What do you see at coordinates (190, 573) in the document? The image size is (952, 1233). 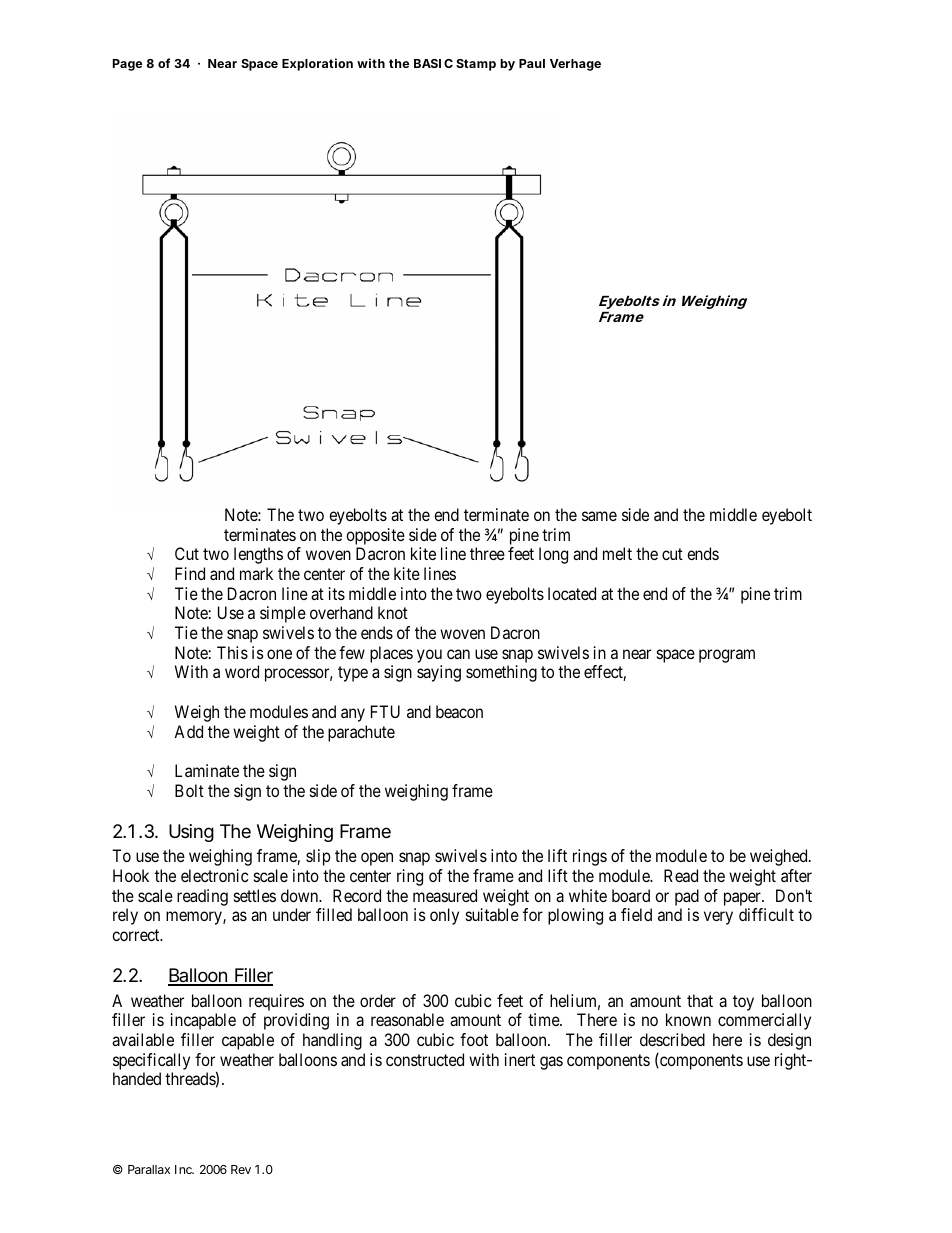 I see `Find` at bounding box center [190, 573].
